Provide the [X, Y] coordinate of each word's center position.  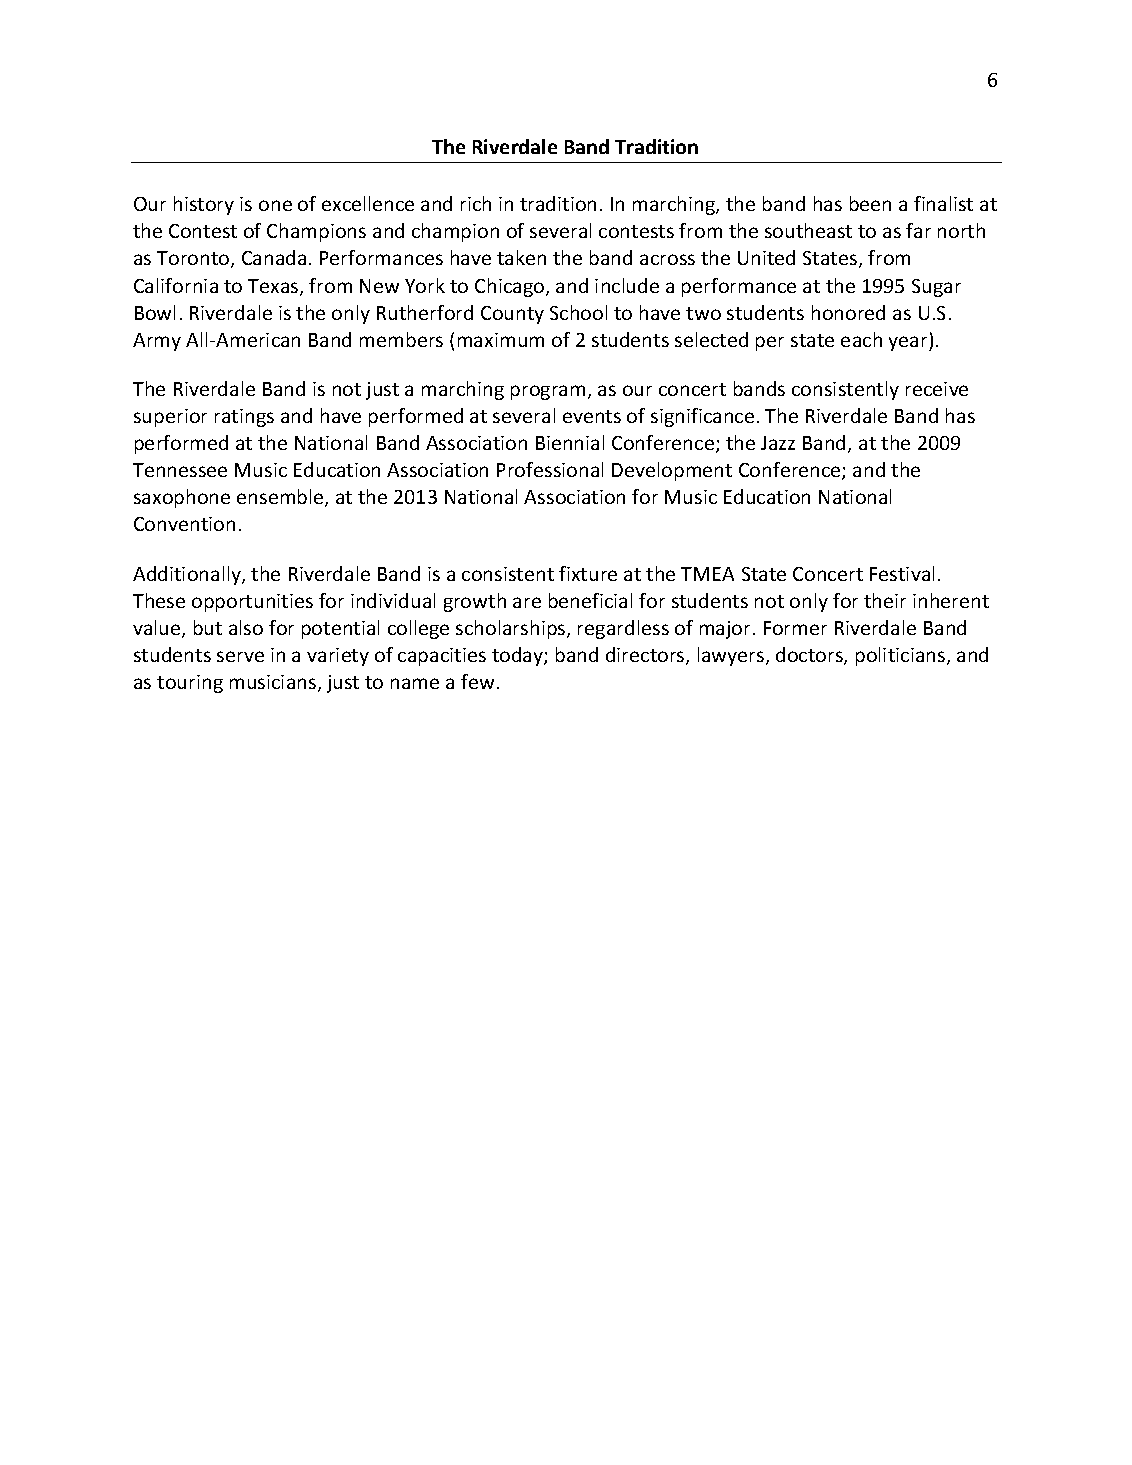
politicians [902, 656]
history [204, 205]
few [477, 681]
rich [476, 203]
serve [240, 656]
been [870, 203]
